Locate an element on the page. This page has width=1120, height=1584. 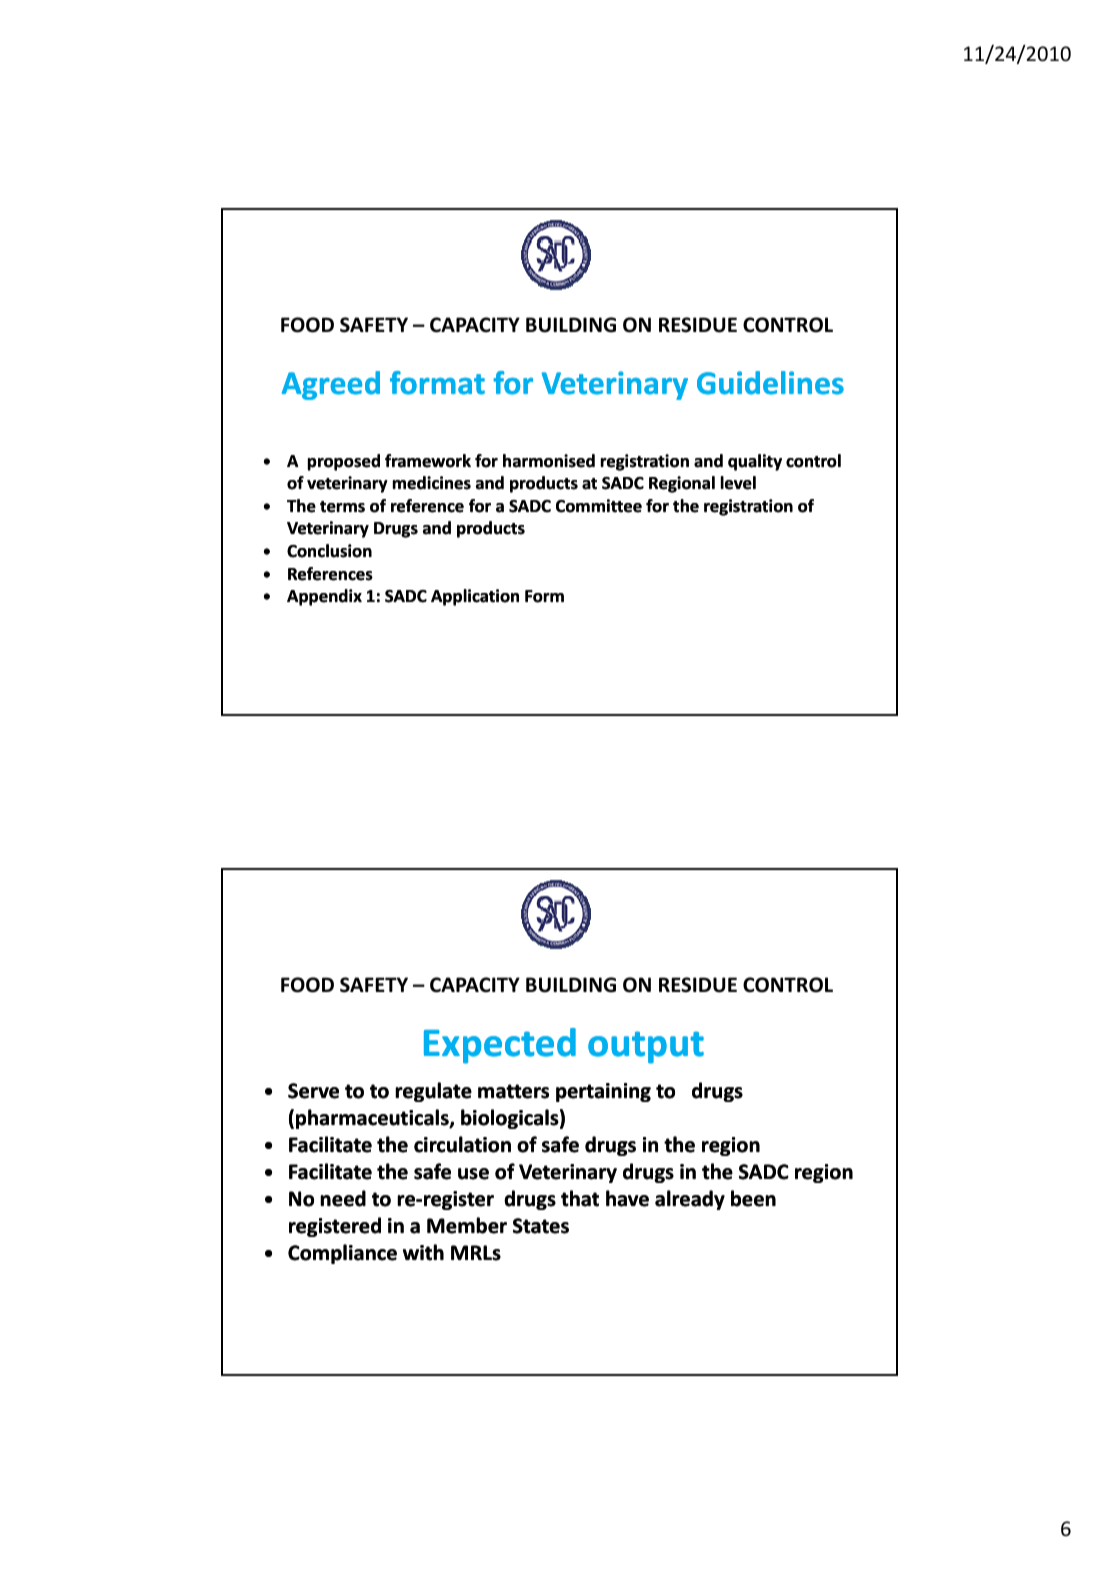
Serve is located at coordinates (313, 1091).
